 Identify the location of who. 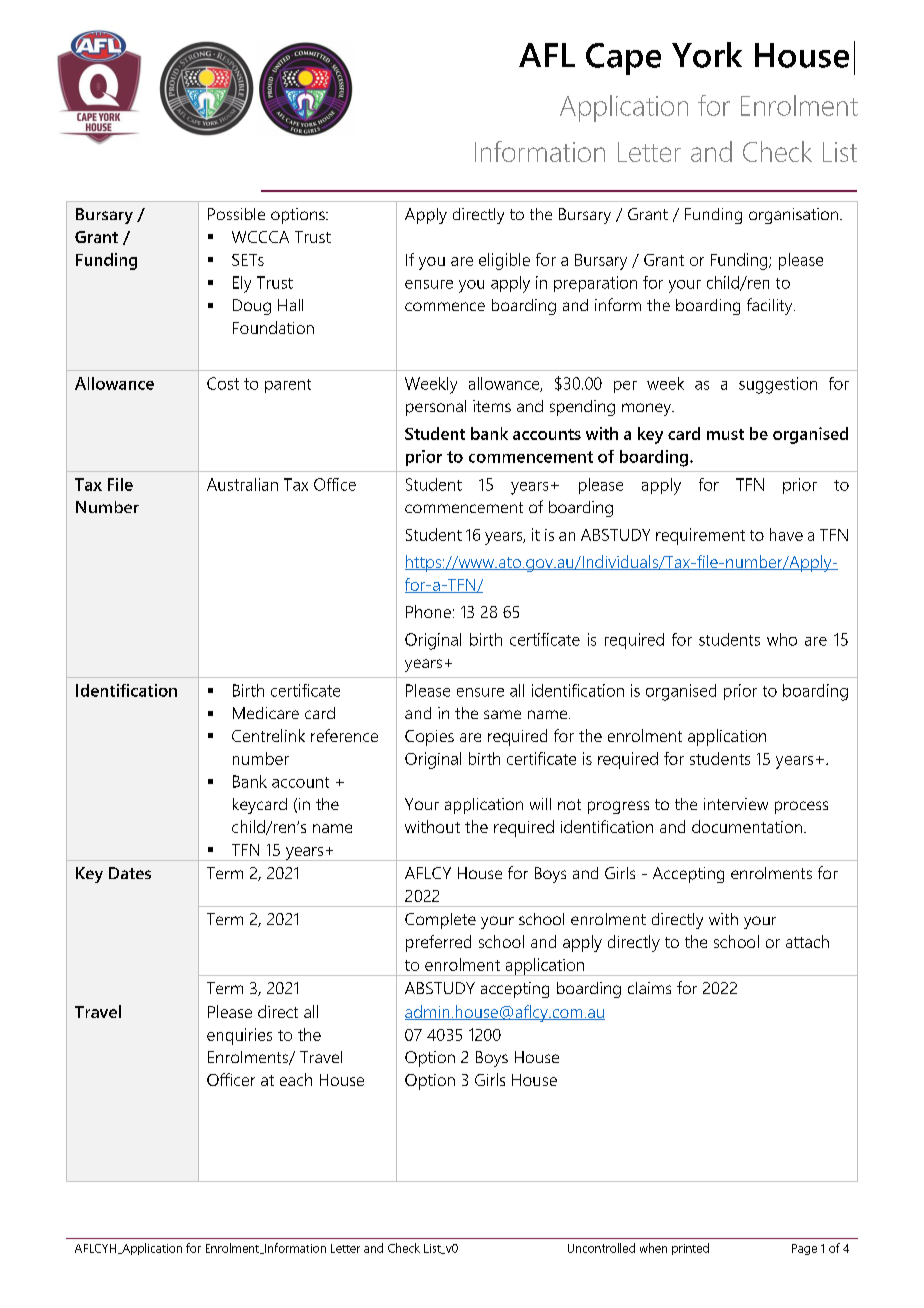
(782, 639).
